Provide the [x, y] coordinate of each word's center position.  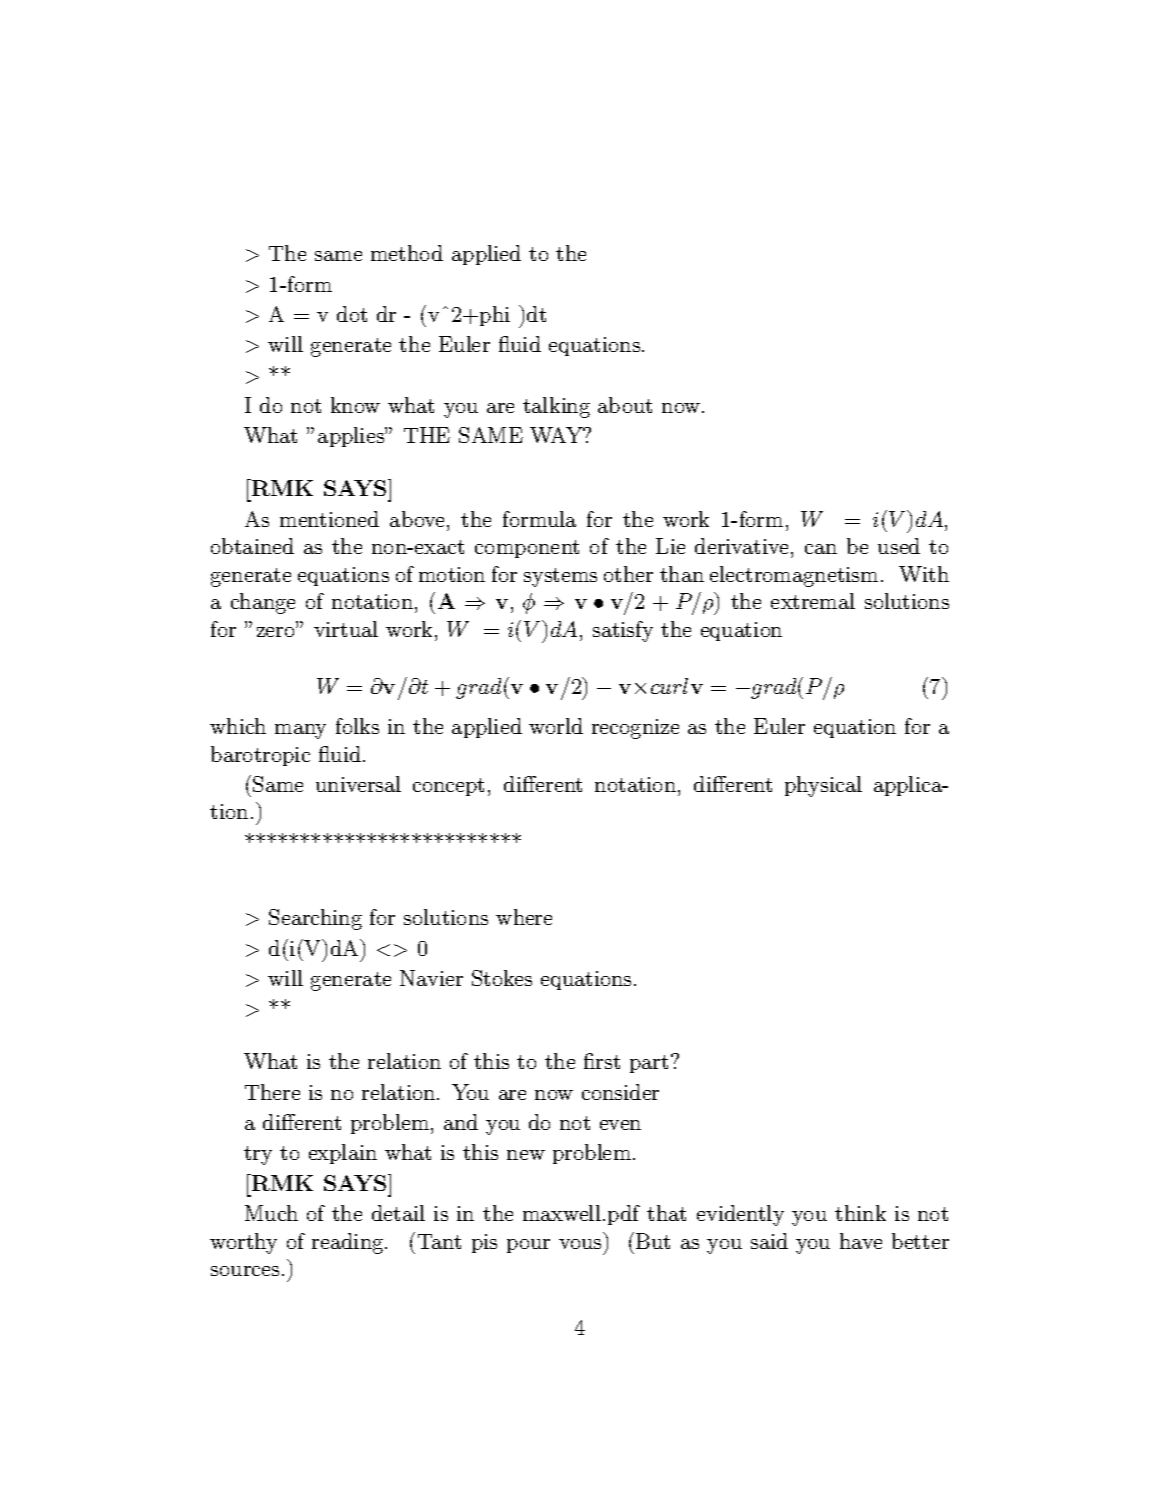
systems [560, 577]
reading [349, 1243]
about [625, 405]
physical [823, 786]
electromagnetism [794, 576]
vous [580, 1244]
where [524, 917]
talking [556, 407]
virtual [346, 629]
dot [352, 314]
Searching [315, 919]
